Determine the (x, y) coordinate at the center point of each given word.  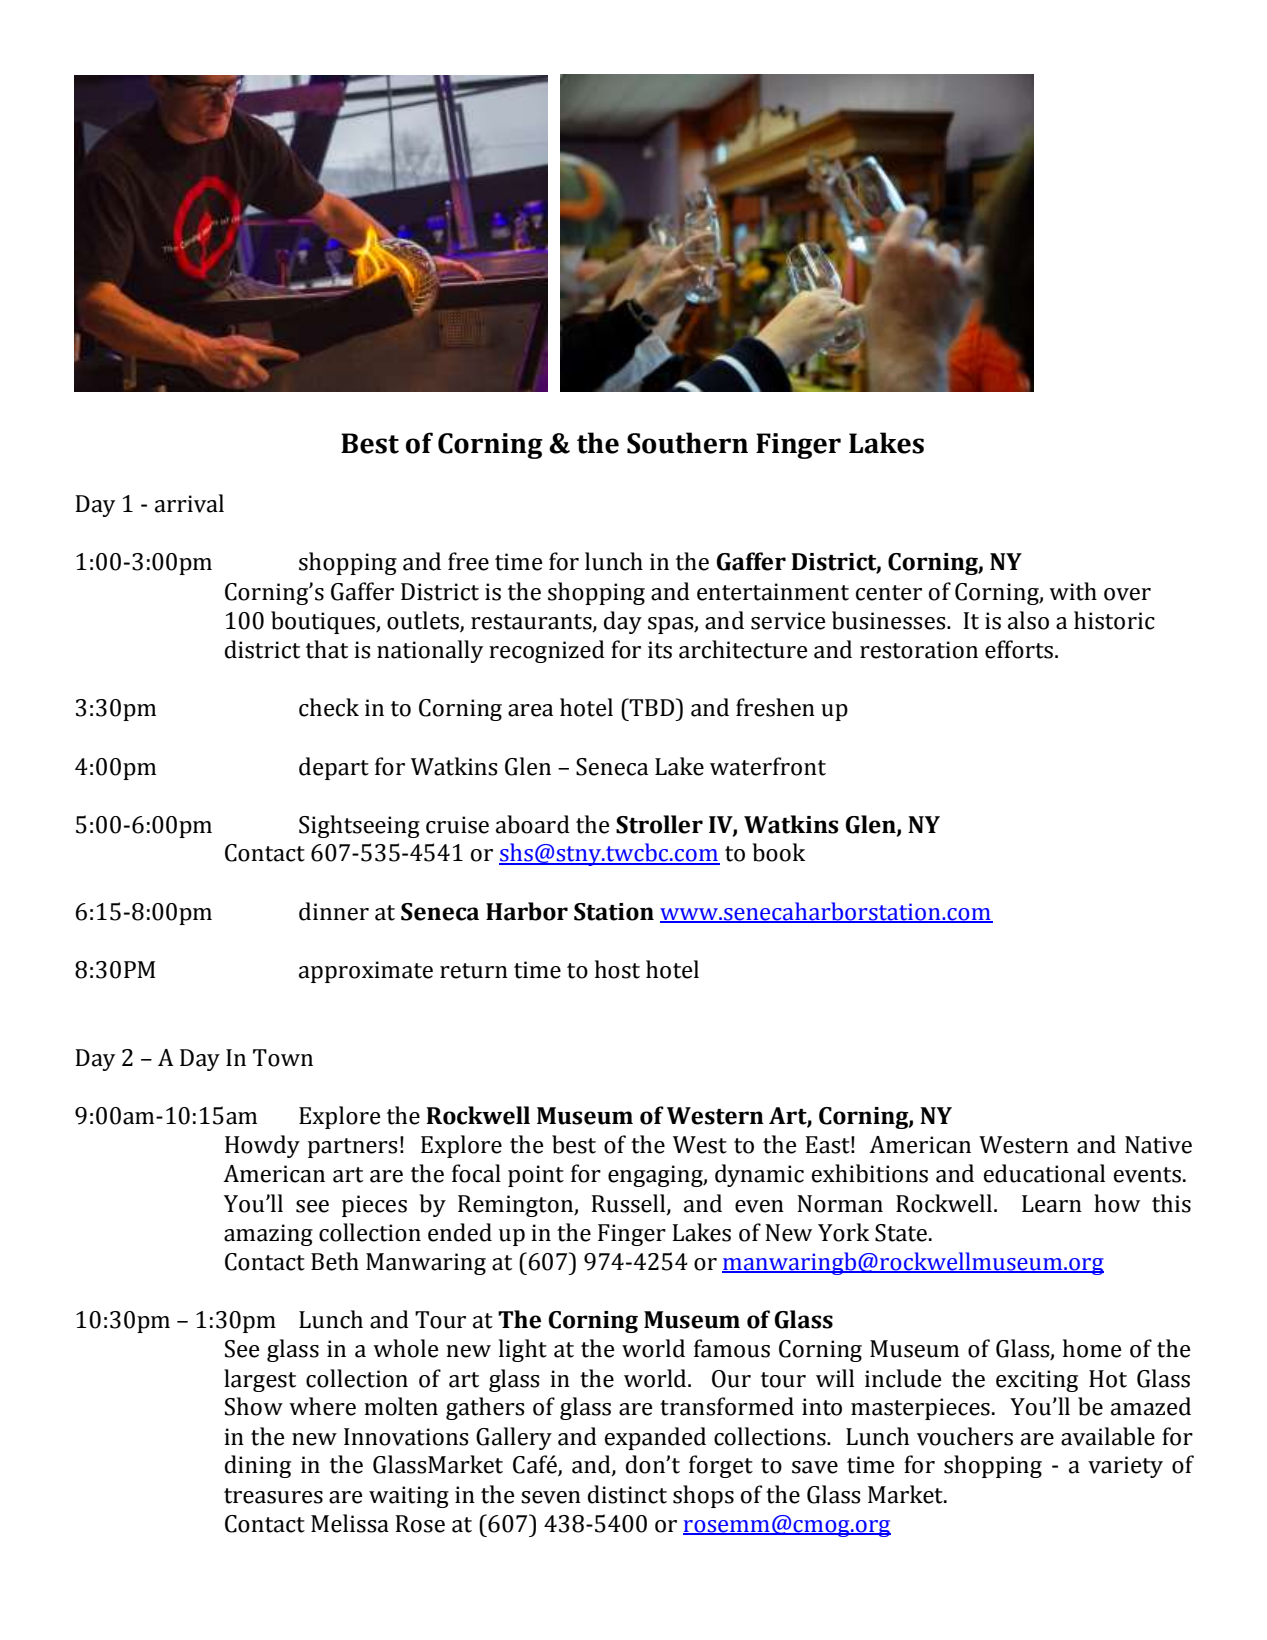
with (1073, 591)
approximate (366, 972)
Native (1158, 1145)
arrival (189, 503)
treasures (273, 1496)
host (617, 969)
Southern (687, 443)
